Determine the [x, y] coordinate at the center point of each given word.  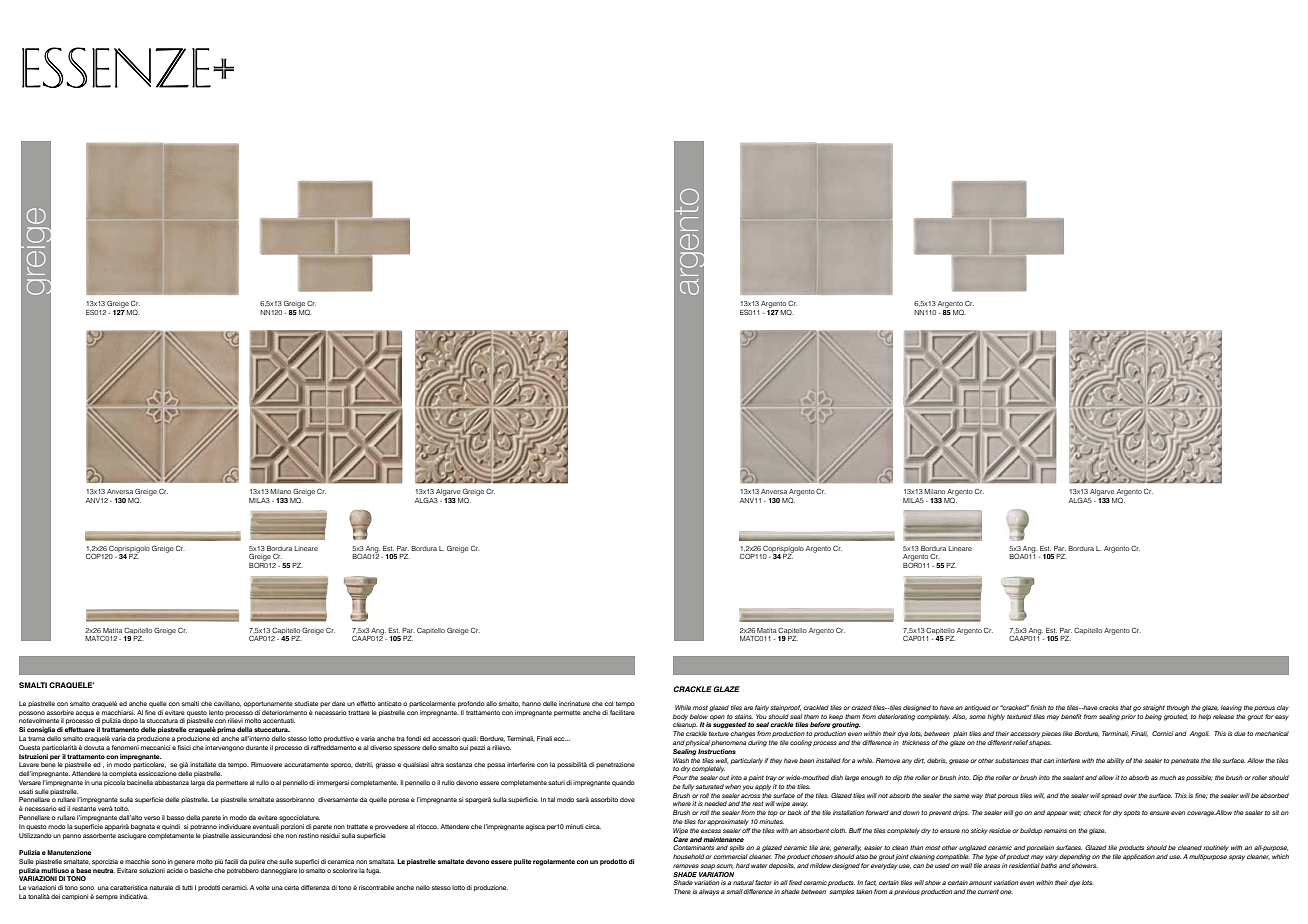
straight [1154, 708]
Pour [680, 777]
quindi [171, 827]
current [988, 892]
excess [711, 831]
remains [1055, 830]
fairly [762, 708]
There [682, 891]
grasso [386, 766]
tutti [187, 887]
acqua [85, 713]
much [1167, 777]
